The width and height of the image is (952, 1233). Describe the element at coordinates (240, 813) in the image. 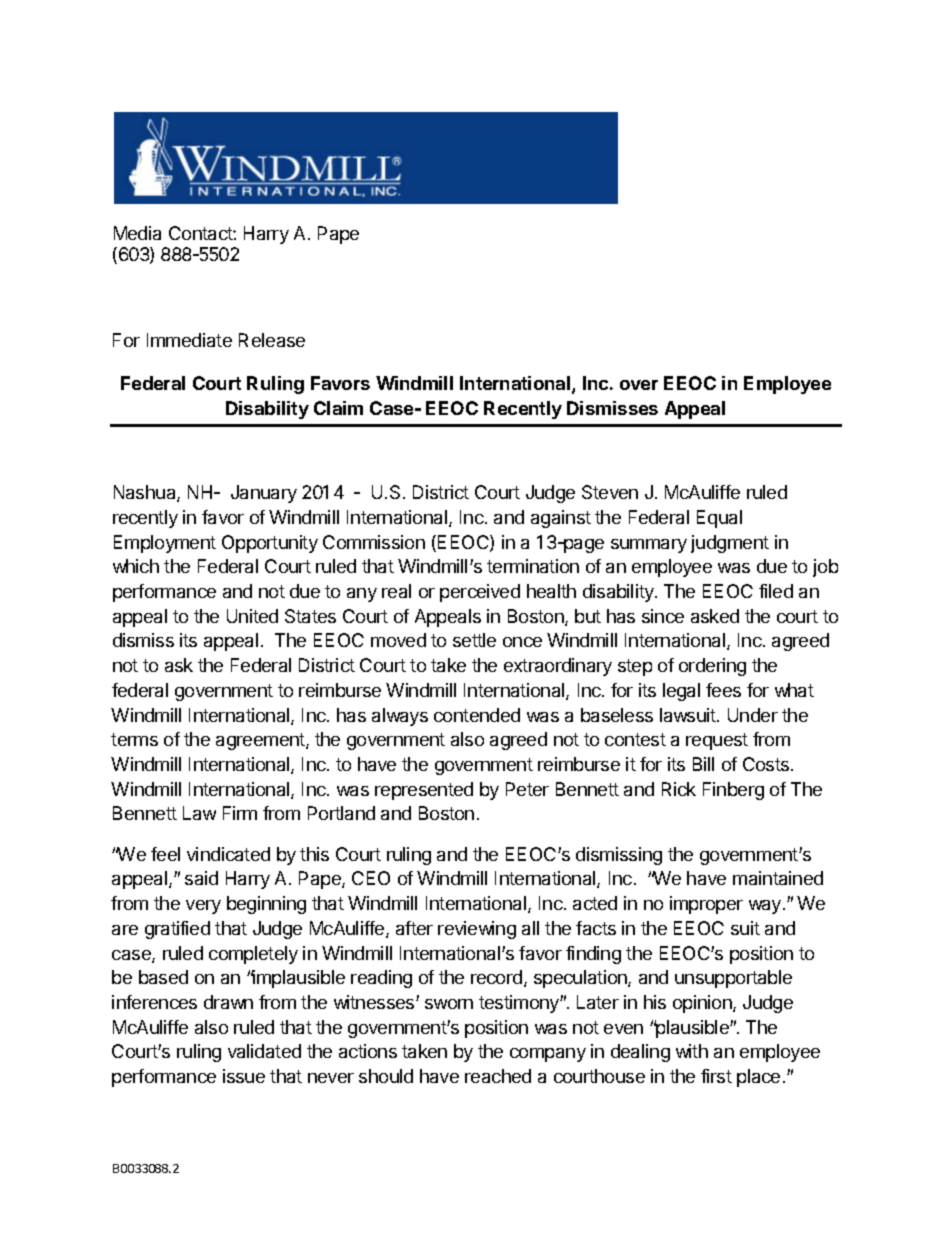

I see `Firm` at that location.
